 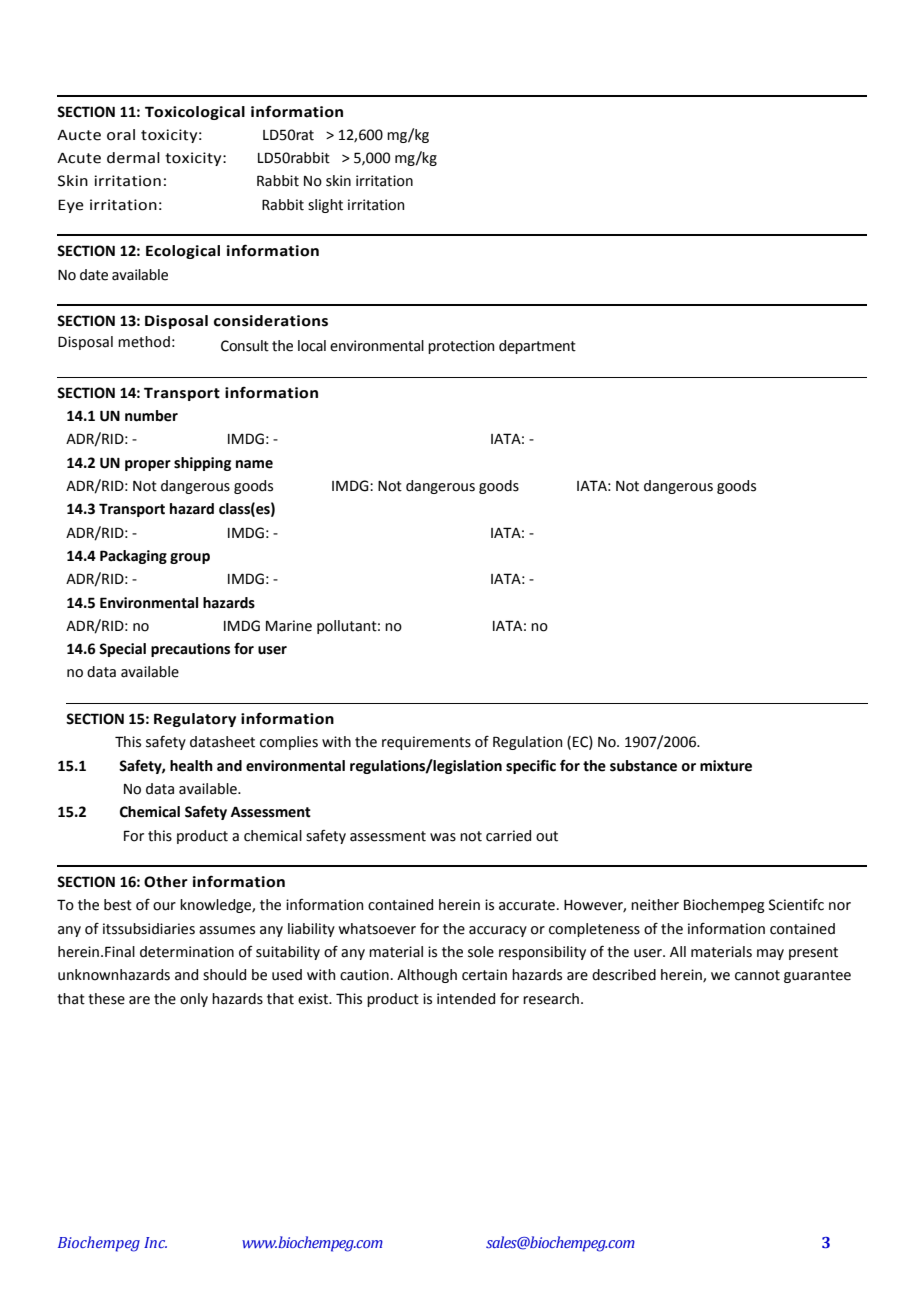 What do you see at coordinates (254, 464) in the image?
I see `name` at bounding box center [254, 464].
